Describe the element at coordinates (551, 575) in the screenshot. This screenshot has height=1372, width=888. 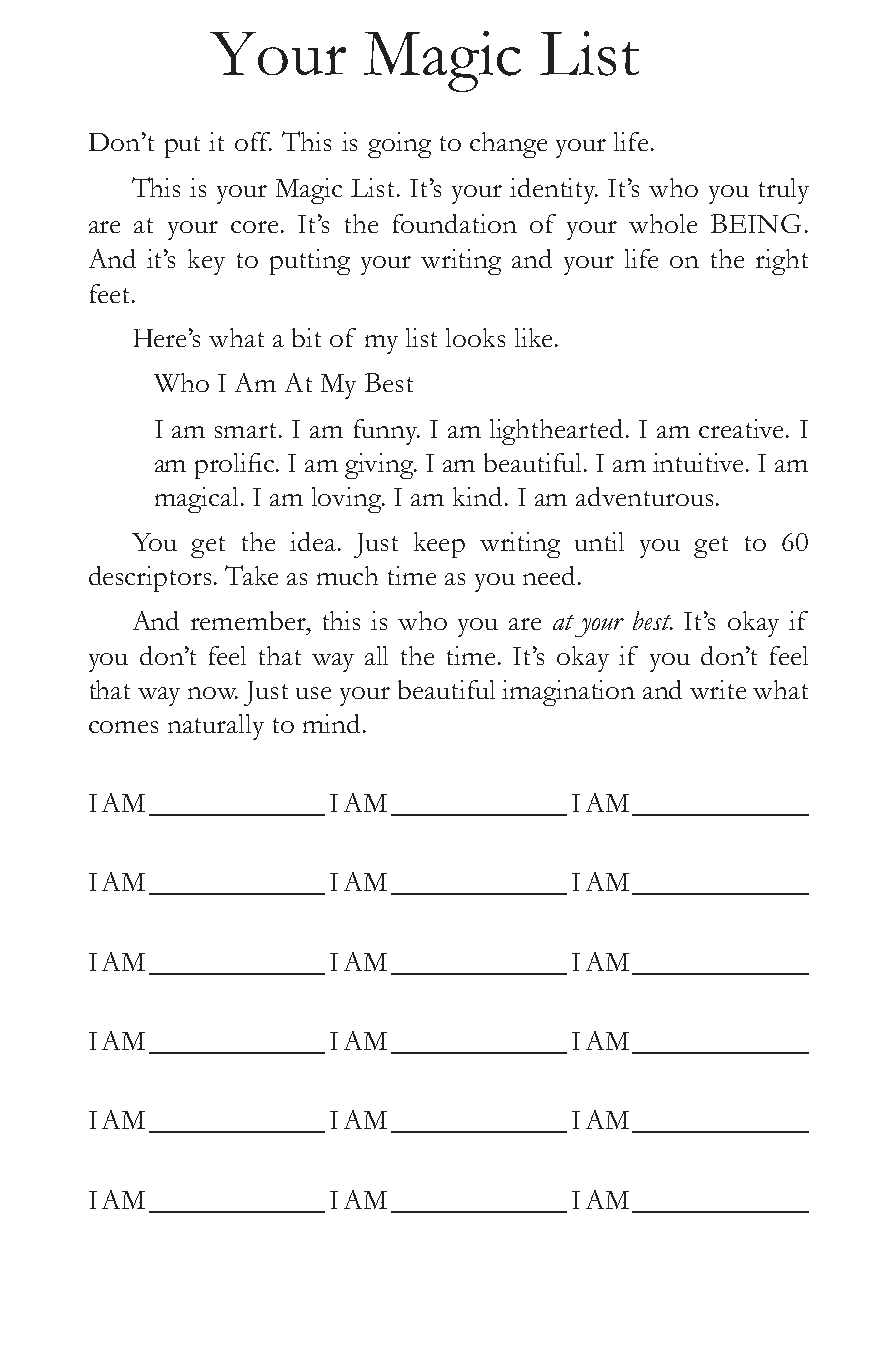
I see `need` at that location.
